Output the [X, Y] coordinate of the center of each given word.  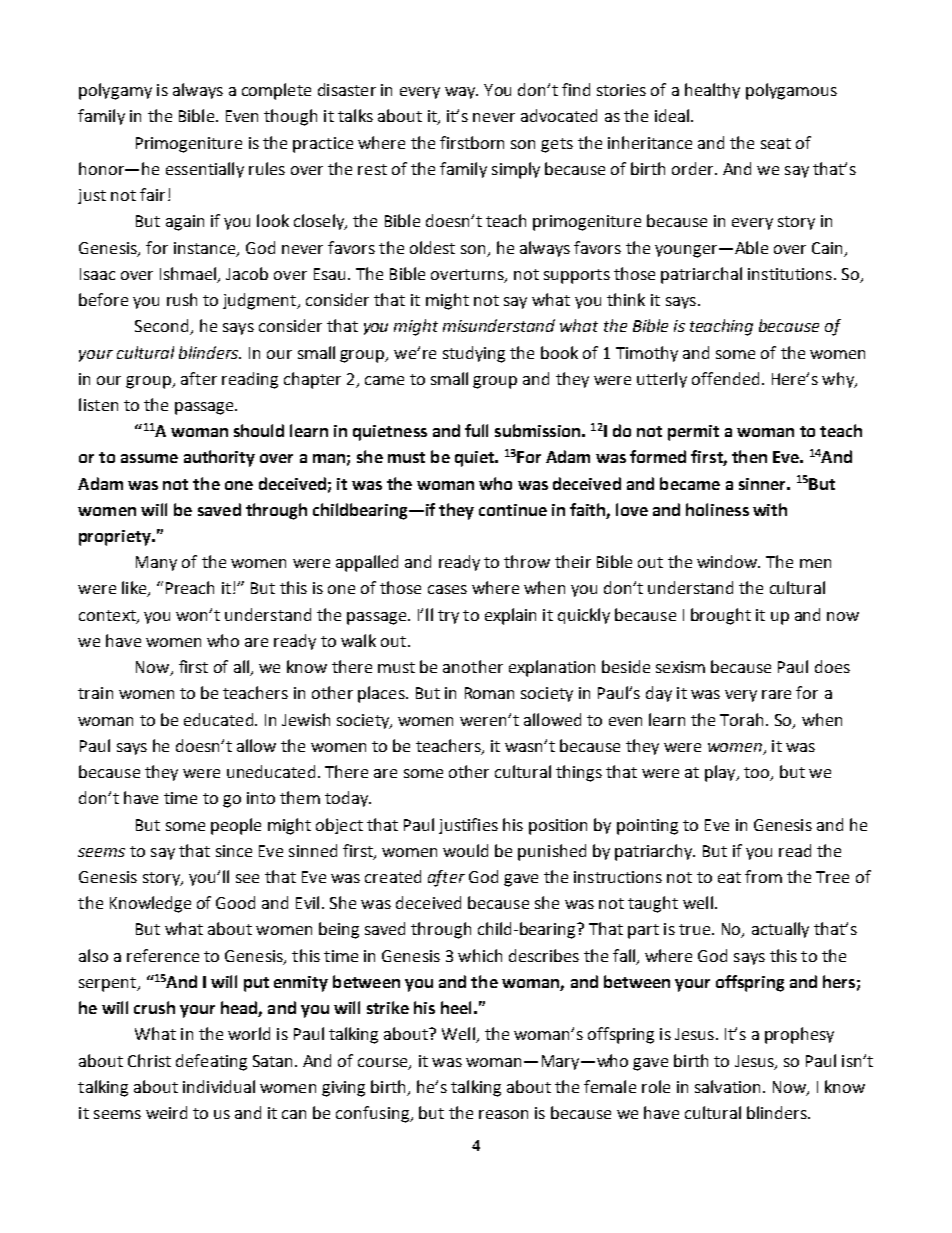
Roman [489, 693]
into [261, 798]
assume [149, 458]
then [749, 456]
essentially [205, 170]
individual [219, 1086]
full [476, 430]
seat [776, 143]
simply [516, 170]
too [758, 774]
